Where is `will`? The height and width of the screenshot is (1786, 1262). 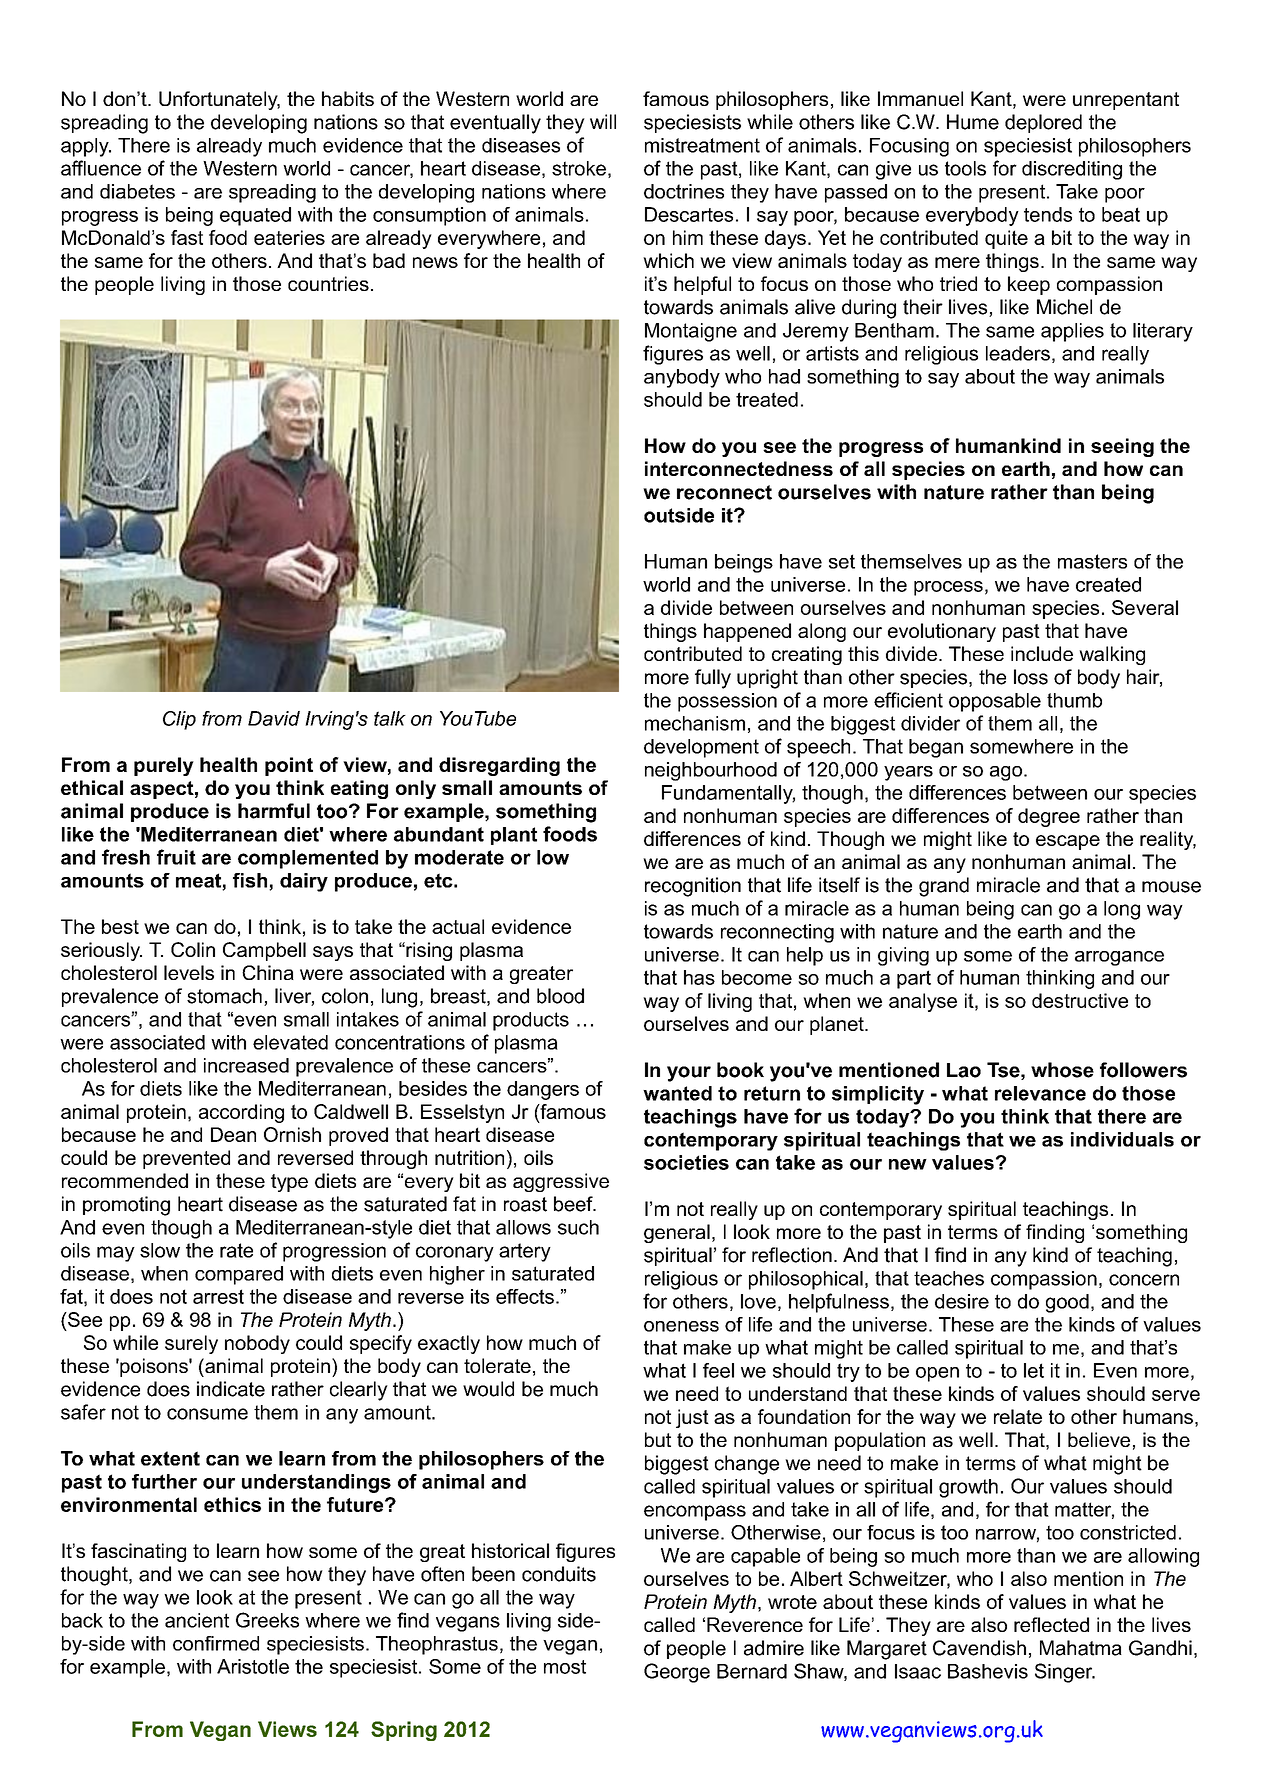
will is located at coordinates (603, 121).
